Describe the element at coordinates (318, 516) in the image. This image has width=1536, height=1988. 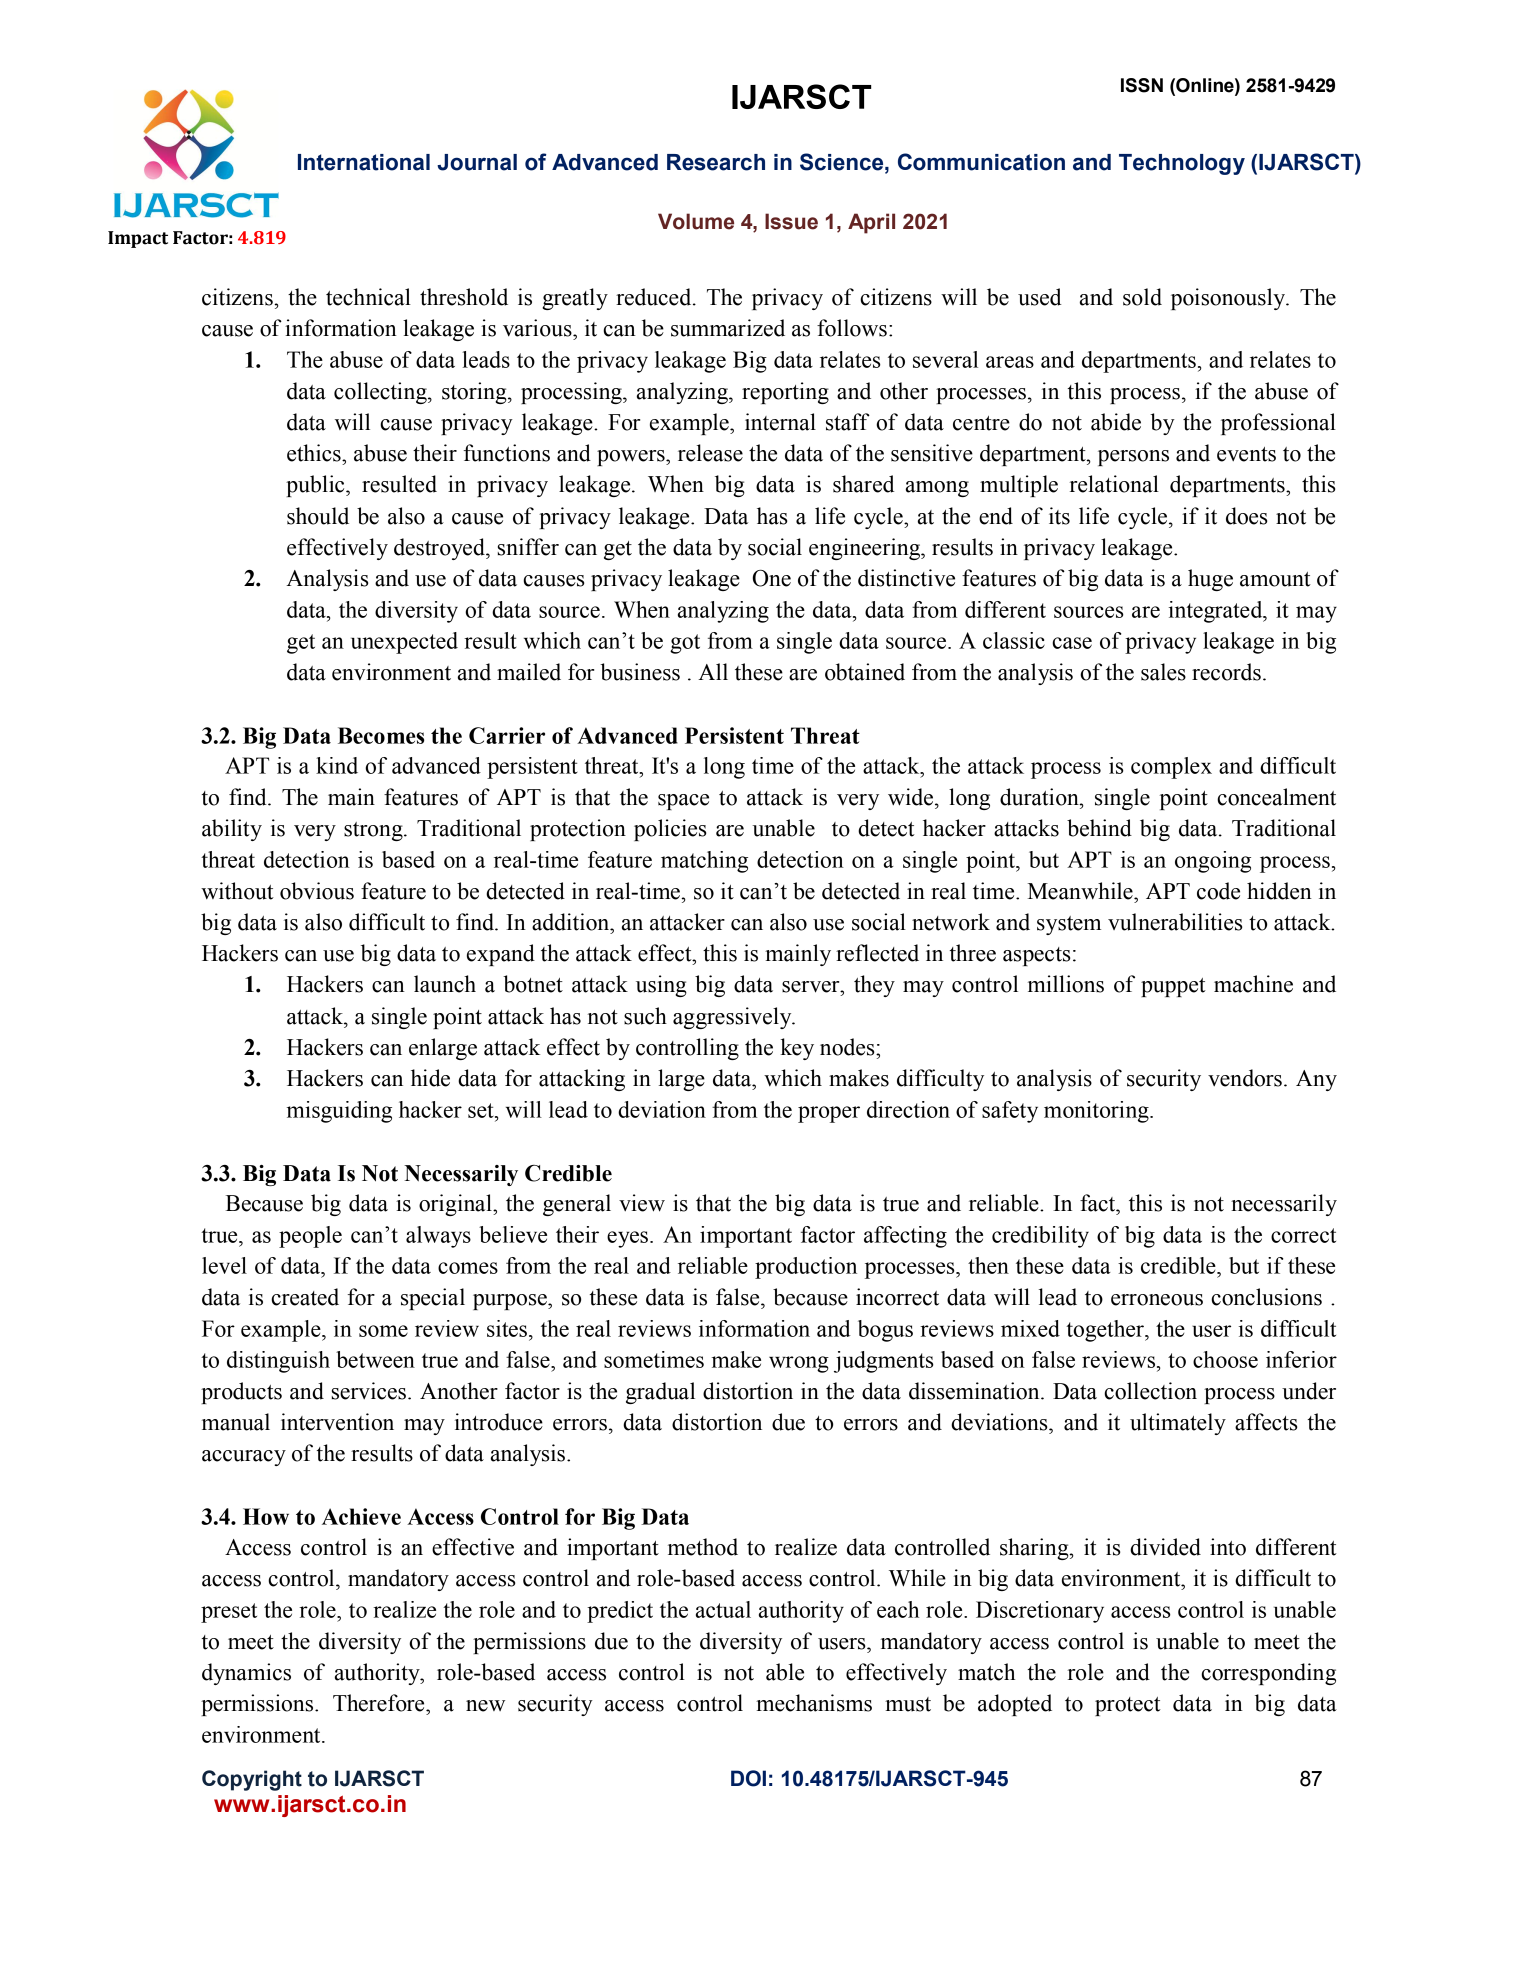
I see `should` at that location.
